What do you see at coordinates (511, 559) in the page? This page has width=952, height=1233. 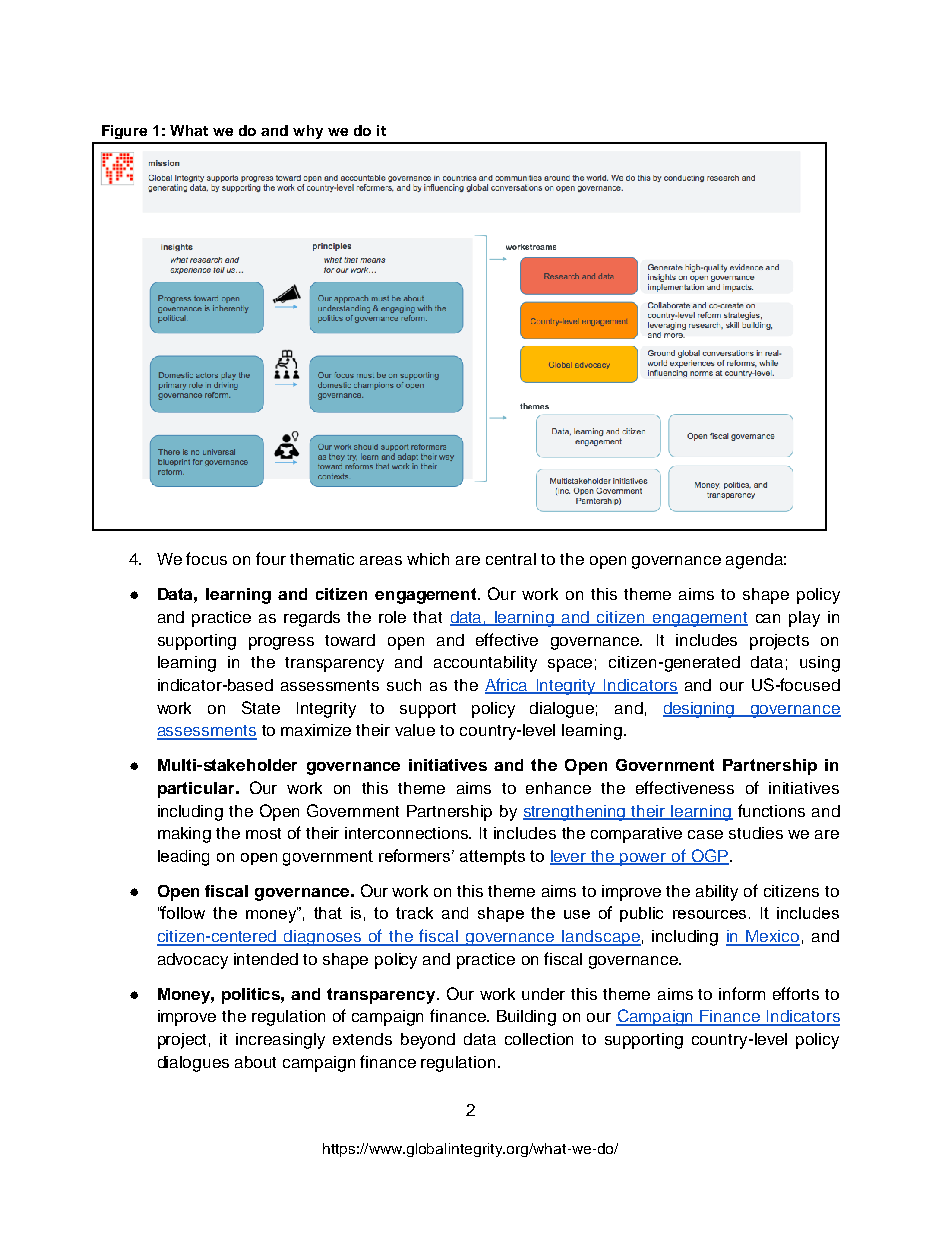 I see `central` at bounding box center [511, 559].
